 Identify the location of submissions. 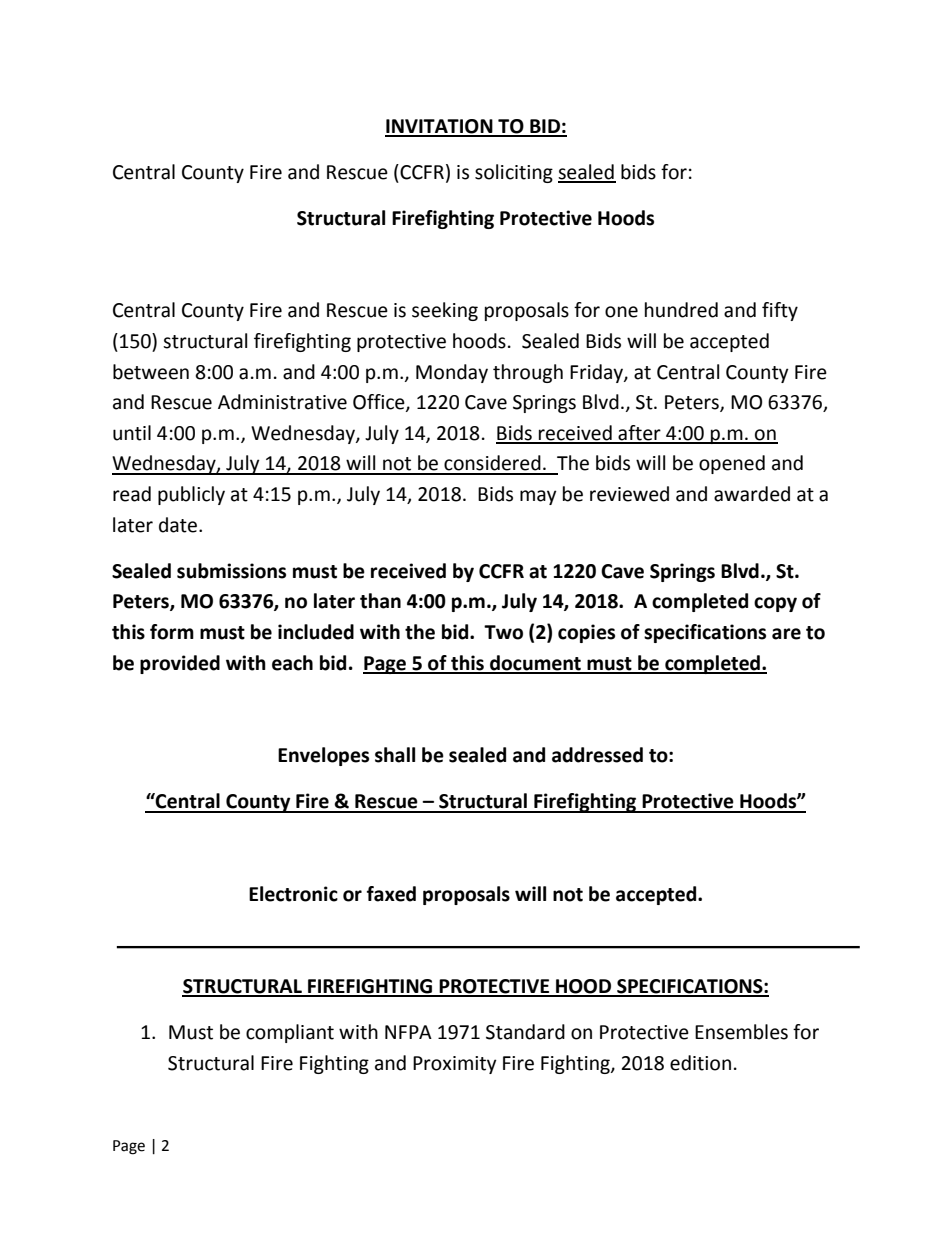
(231, 571).
